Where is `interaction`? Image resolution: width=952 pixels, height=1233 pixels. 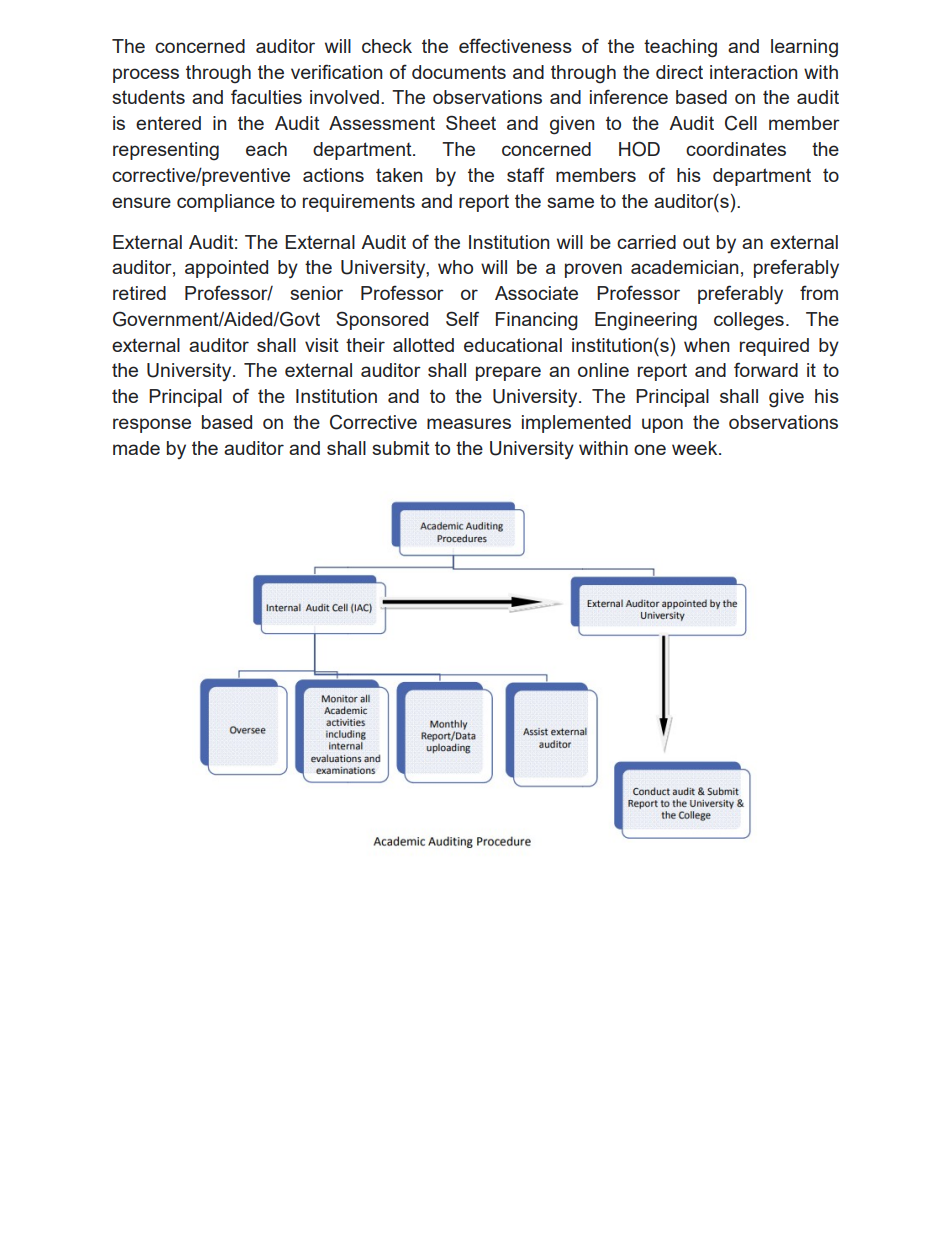
interaction is located at coordinates (753, 72).
